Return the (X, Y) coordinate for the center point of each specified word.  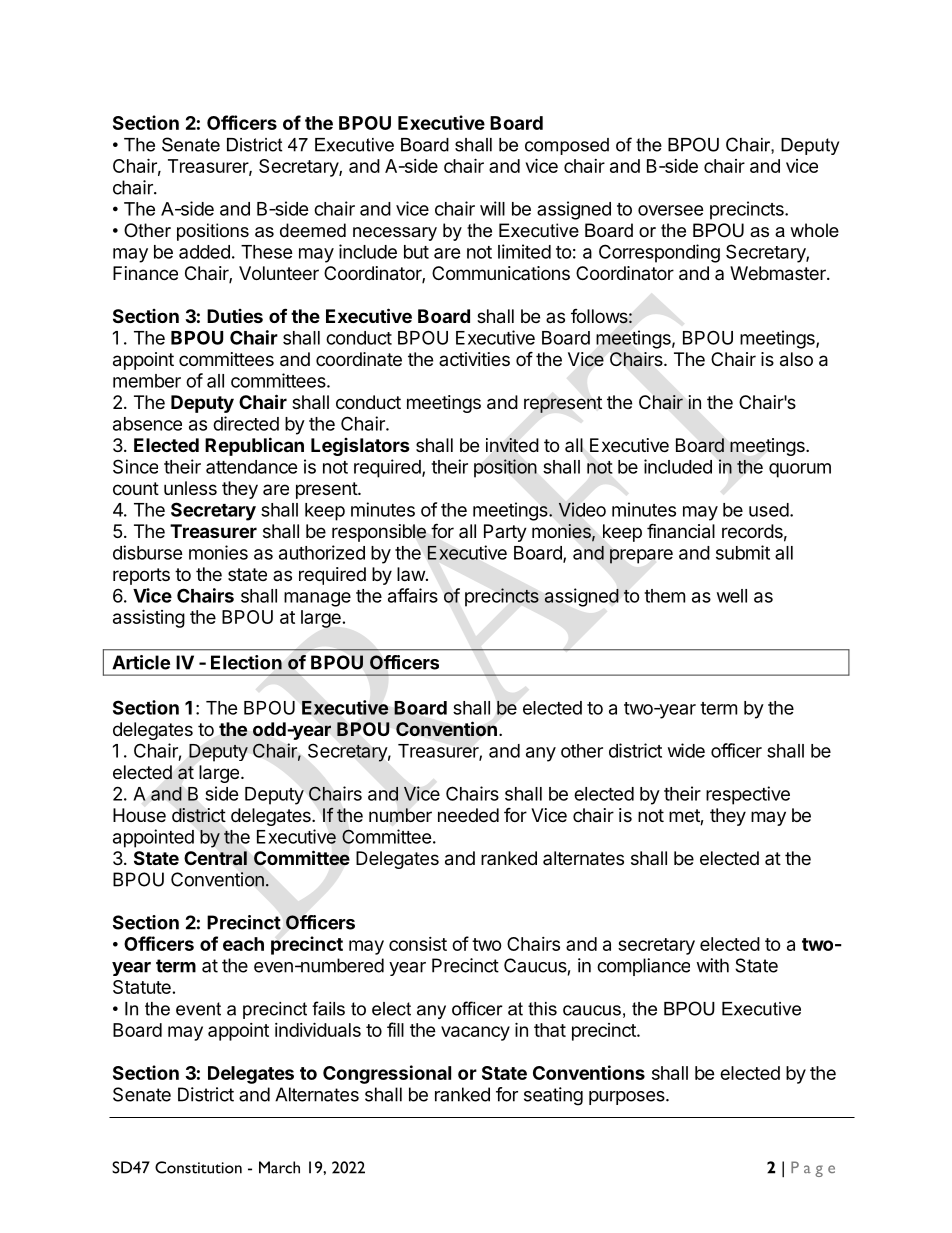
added (204, 252)
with (712, 965)
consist (418, 944)
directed (246, 423)
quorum (800, 470)
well (732, 596)
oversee (671, 210)
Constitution (198, 1167)
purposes (628, 1098)
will (492, 208)
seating (553, 1096)
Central (215, 858)
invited (512, 445)
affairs (413, 595)
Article (141, 662)
